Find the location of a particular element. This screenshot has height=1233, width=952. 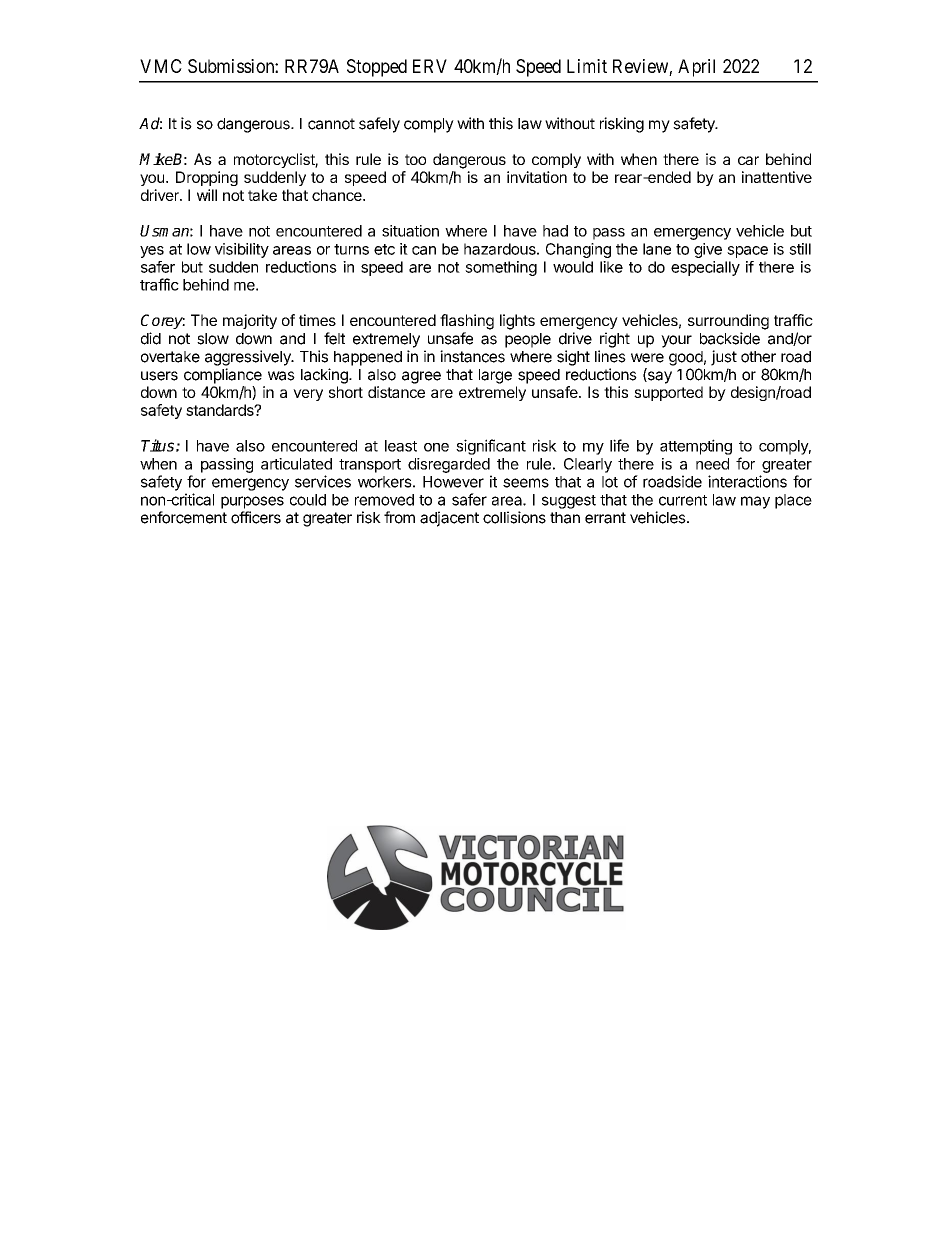

adjacent is located at coordinates (449, 519).
